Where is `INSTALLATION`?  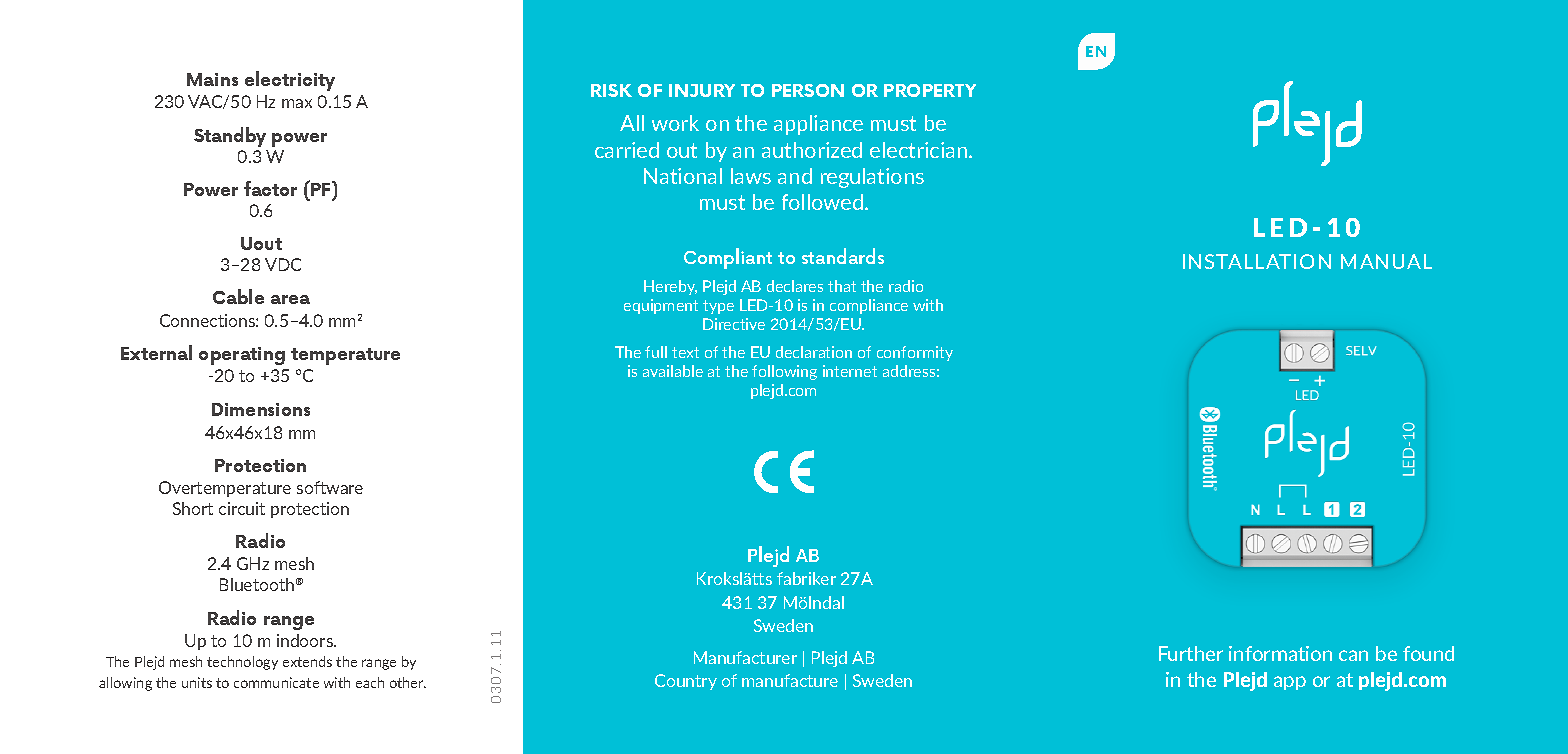
INSTALLATION is located at coordinates (1257, 261).
